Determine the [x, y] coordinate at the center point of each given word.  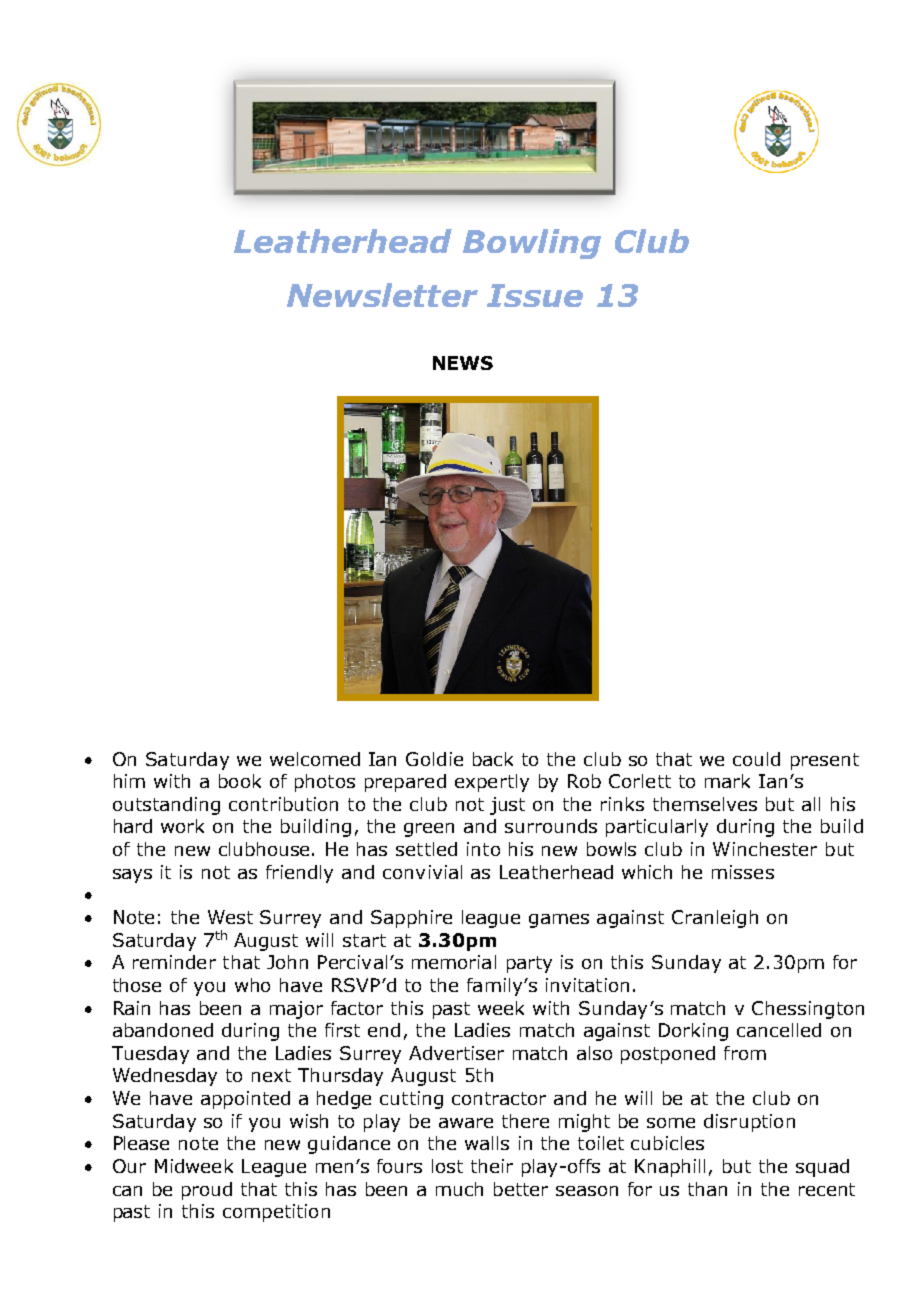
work [182, 826]
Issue [535, 295]
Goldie [434, 759]
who [252, 985]
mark [727, 781]
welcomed [315, 759]
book [240, 781]
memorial [454, 962]
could [756, 759]
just [507, 806]
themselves [705, 804]
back [493, 759]
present [825, 761]
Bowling [532, 244]
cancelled [779, 1030]
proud [207, 1191]
